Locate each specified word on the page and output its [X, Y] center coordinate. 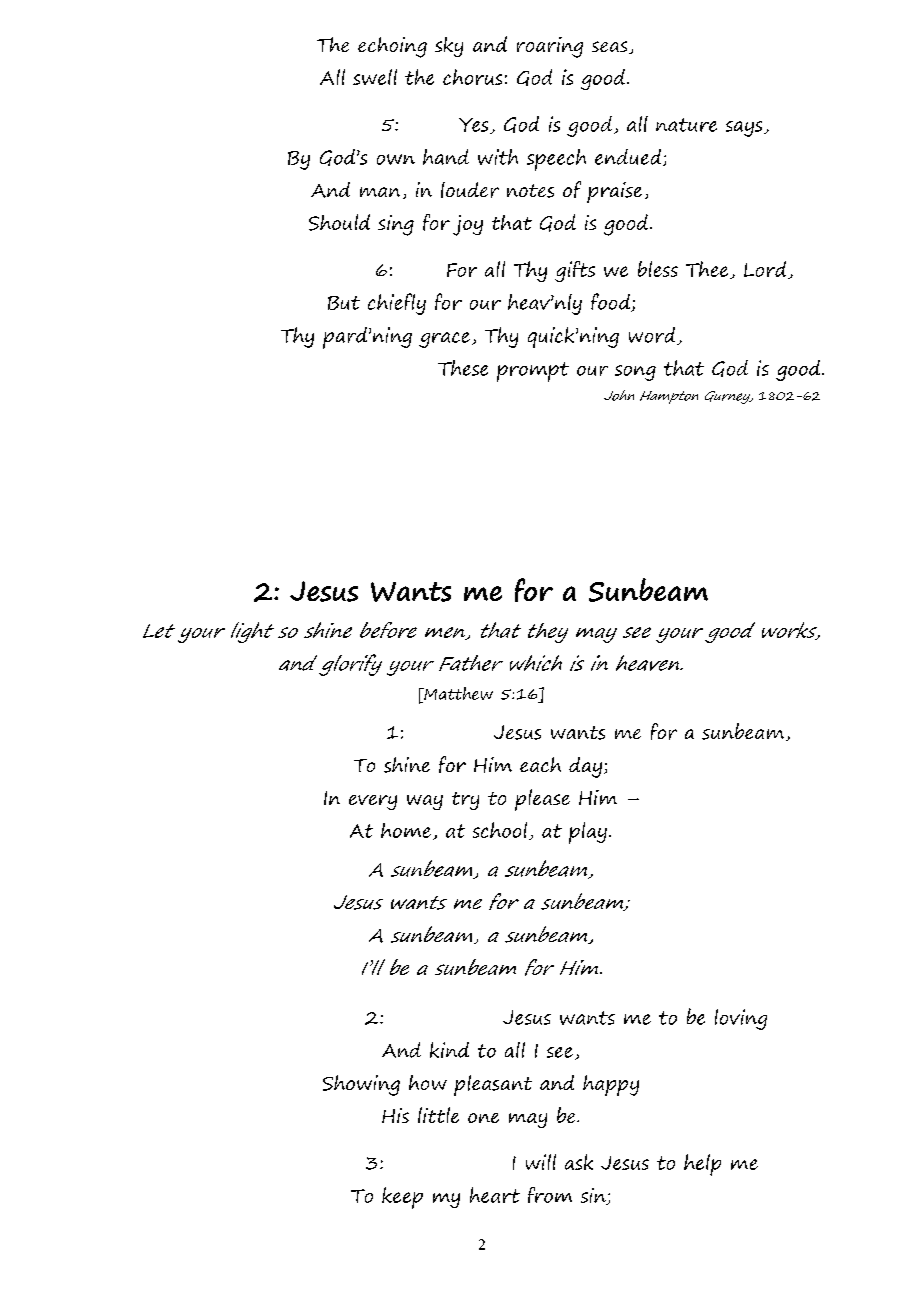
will [541, 1162]
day [585, 767]
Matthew [457, 693]
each [540, 764]
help [702, 1165]
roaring [550, 47]
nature [686, 125]
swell [375, 77]
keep [402, 1198]
